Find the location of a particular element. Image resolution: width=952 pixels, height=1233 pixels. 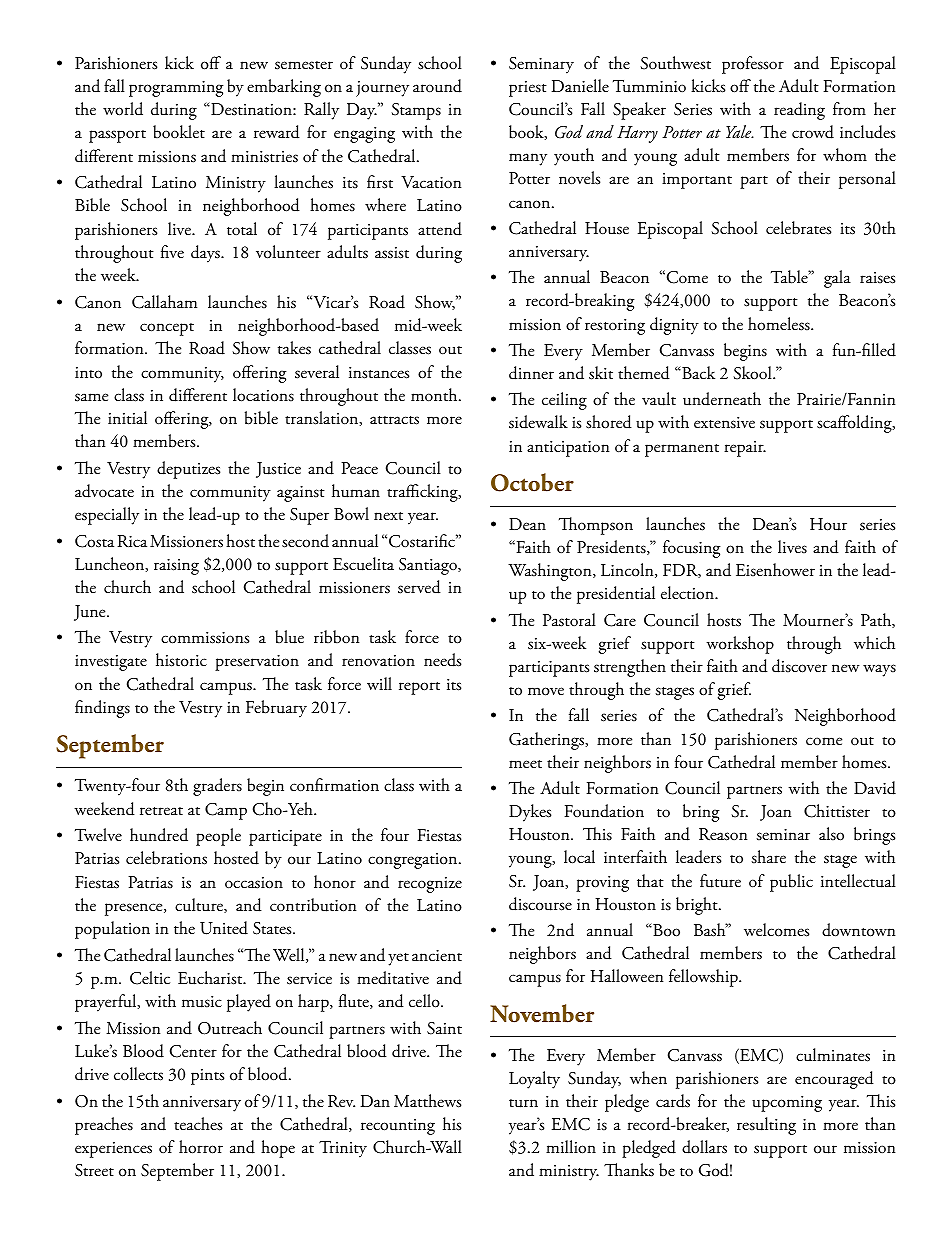

needs is located at coordinates (442, 660).
